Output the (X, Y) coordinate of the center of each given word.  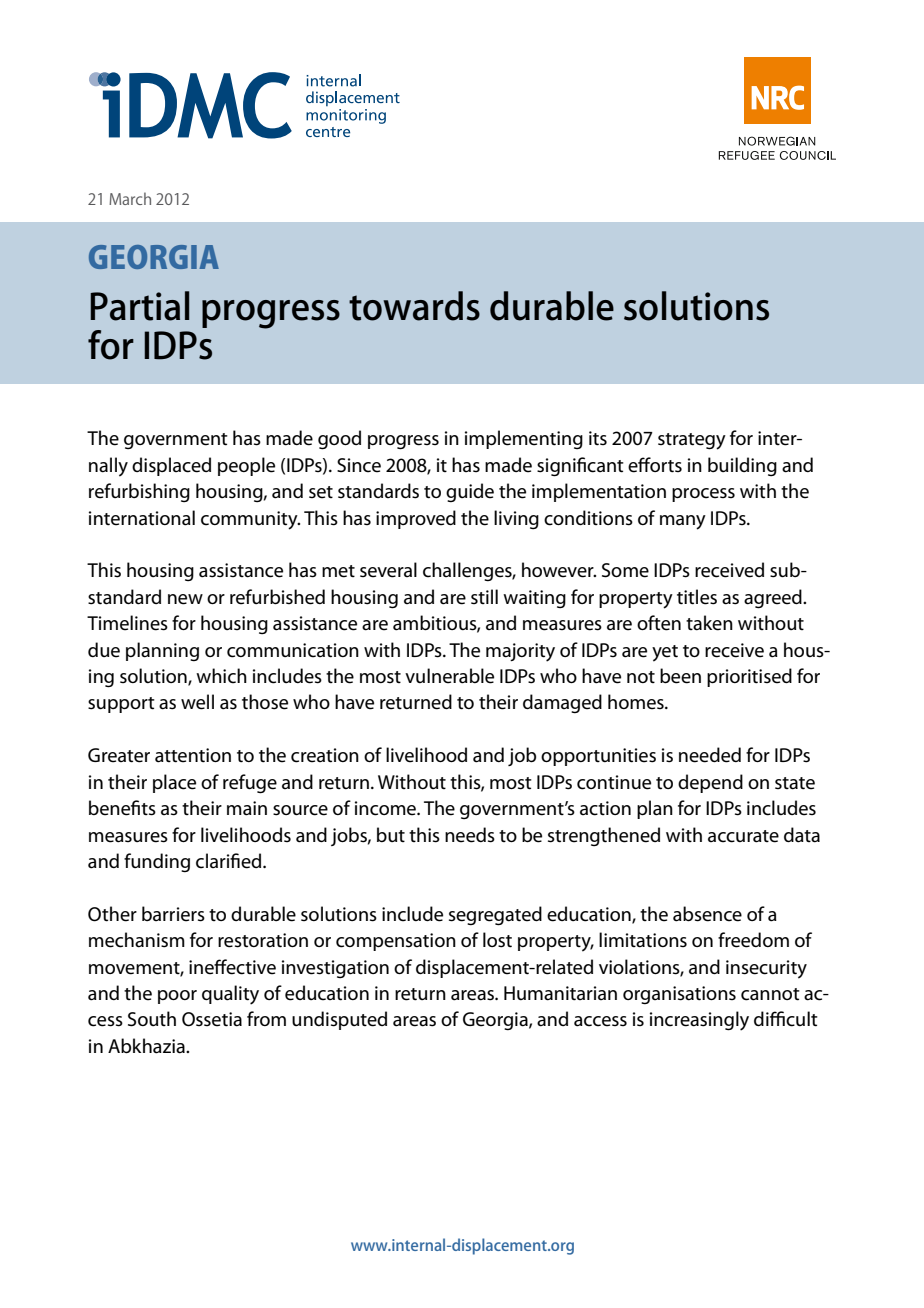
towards (414, 306)
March (130, 198)
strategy (692, 441)
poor (177, 997)
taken (709, 623)
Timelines (127, 623)
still (484, 596)
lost (497, 940)
